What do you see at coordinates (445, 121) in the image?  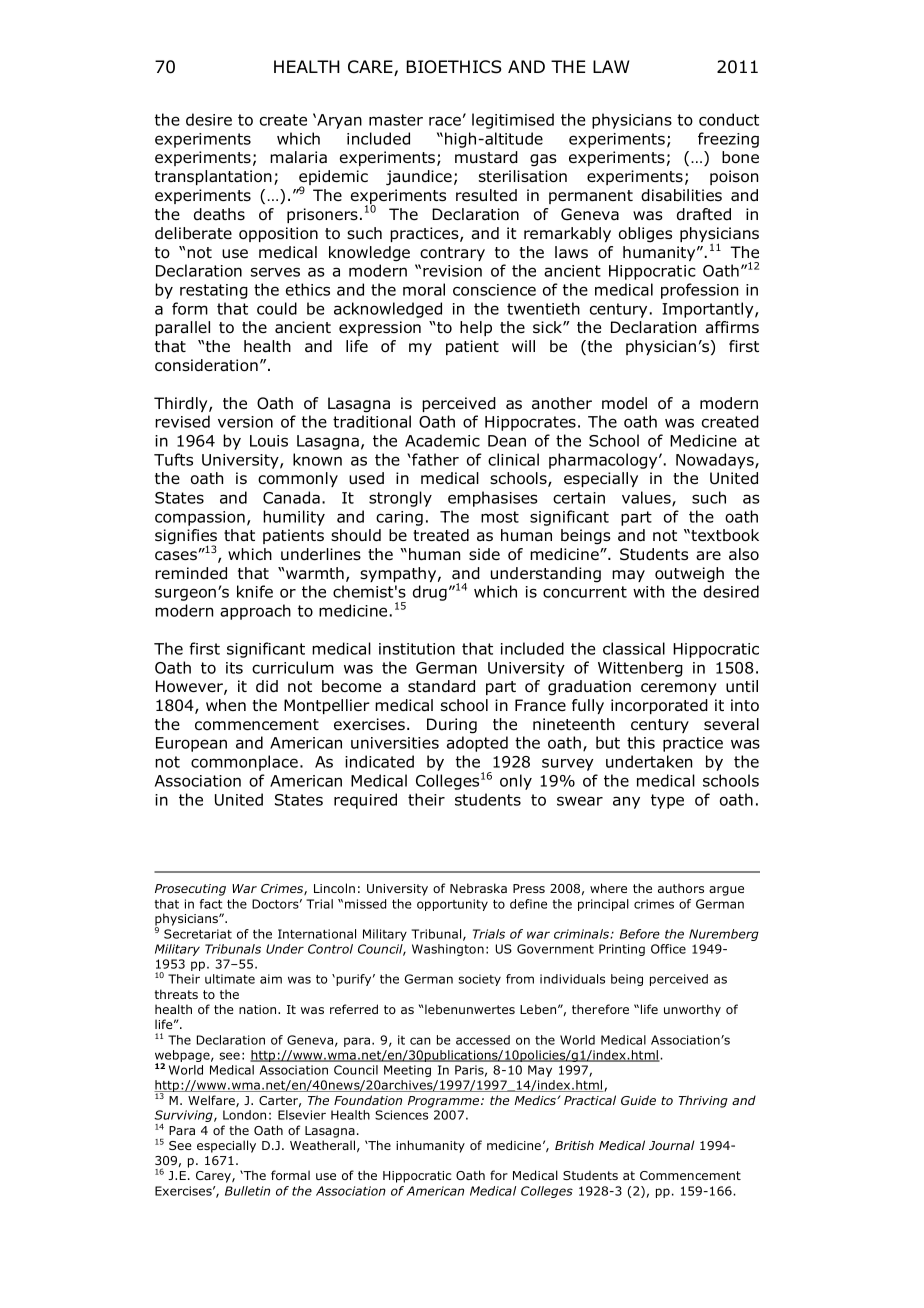 I see `race` at bounding box center [445, 121].
